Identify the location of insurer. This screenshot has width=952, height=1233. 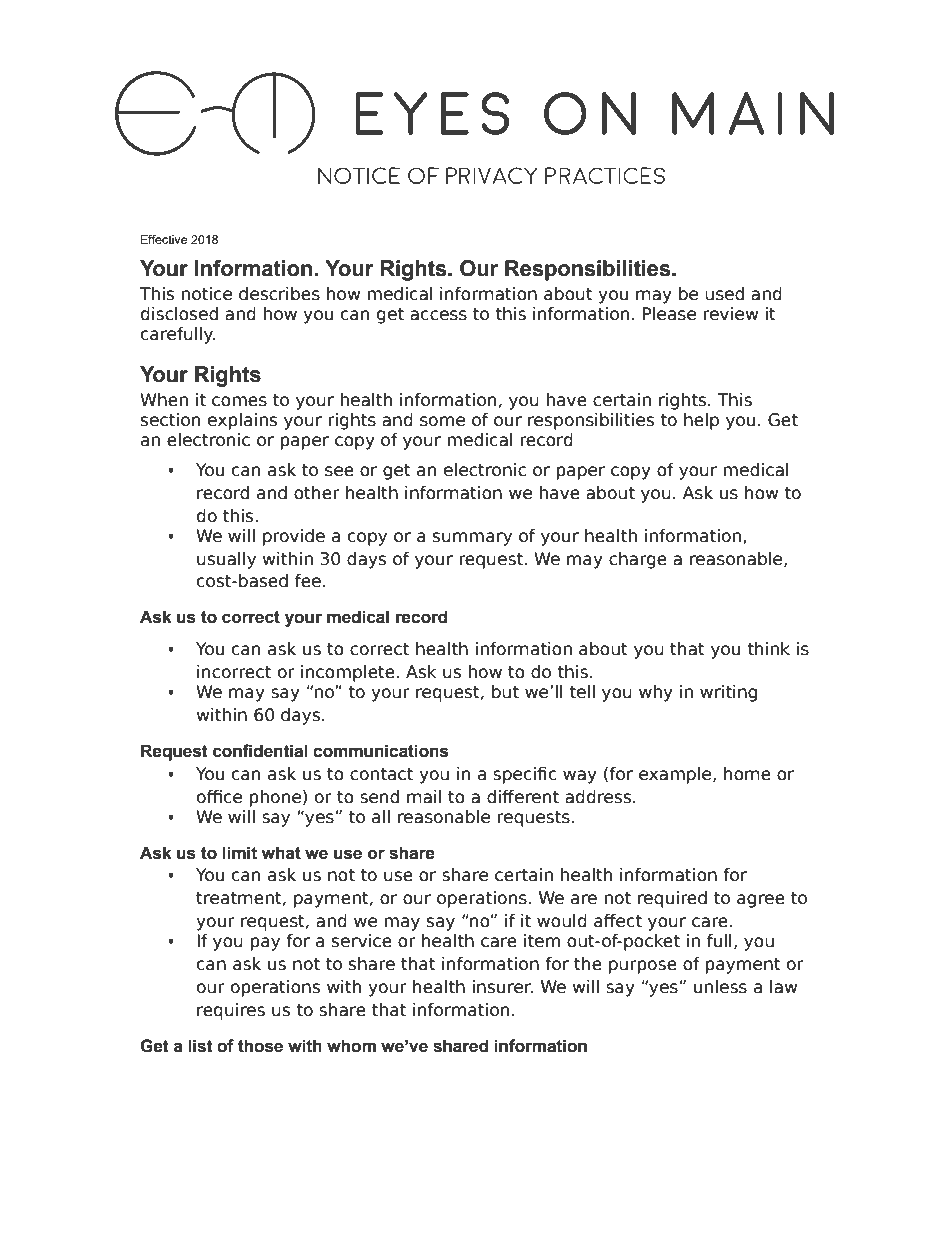
(503, 987).
